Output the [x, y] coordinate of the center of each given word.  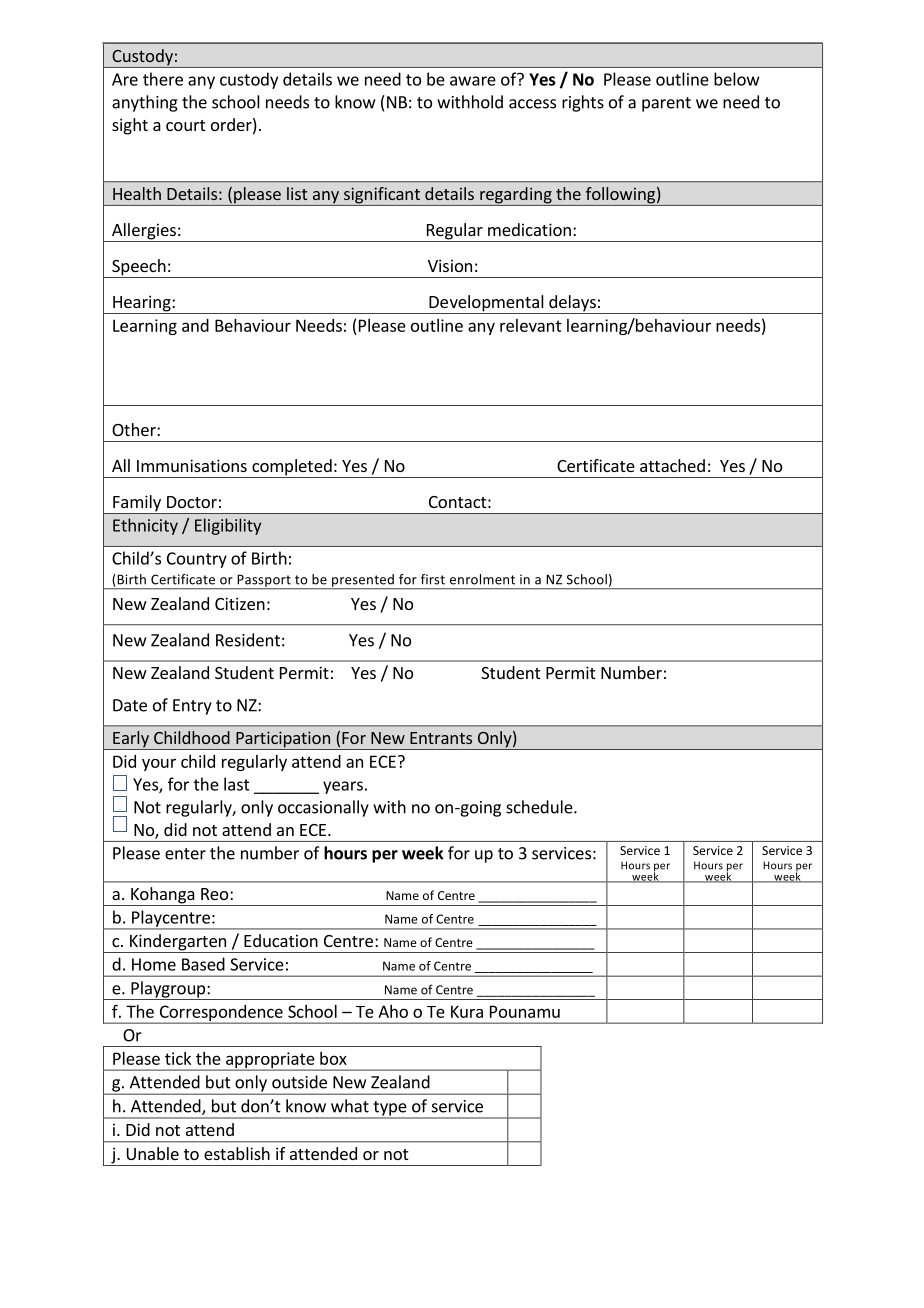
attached [672, 465]
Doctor [192, 502]
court [185, 125]
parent [666, 104]
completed [292, 468]
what [350, 1106]
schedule [540, 807]
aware [473, 81]
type [390, 1109]
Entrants [441, 738]
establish [237, 1153]
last [237, 784]
